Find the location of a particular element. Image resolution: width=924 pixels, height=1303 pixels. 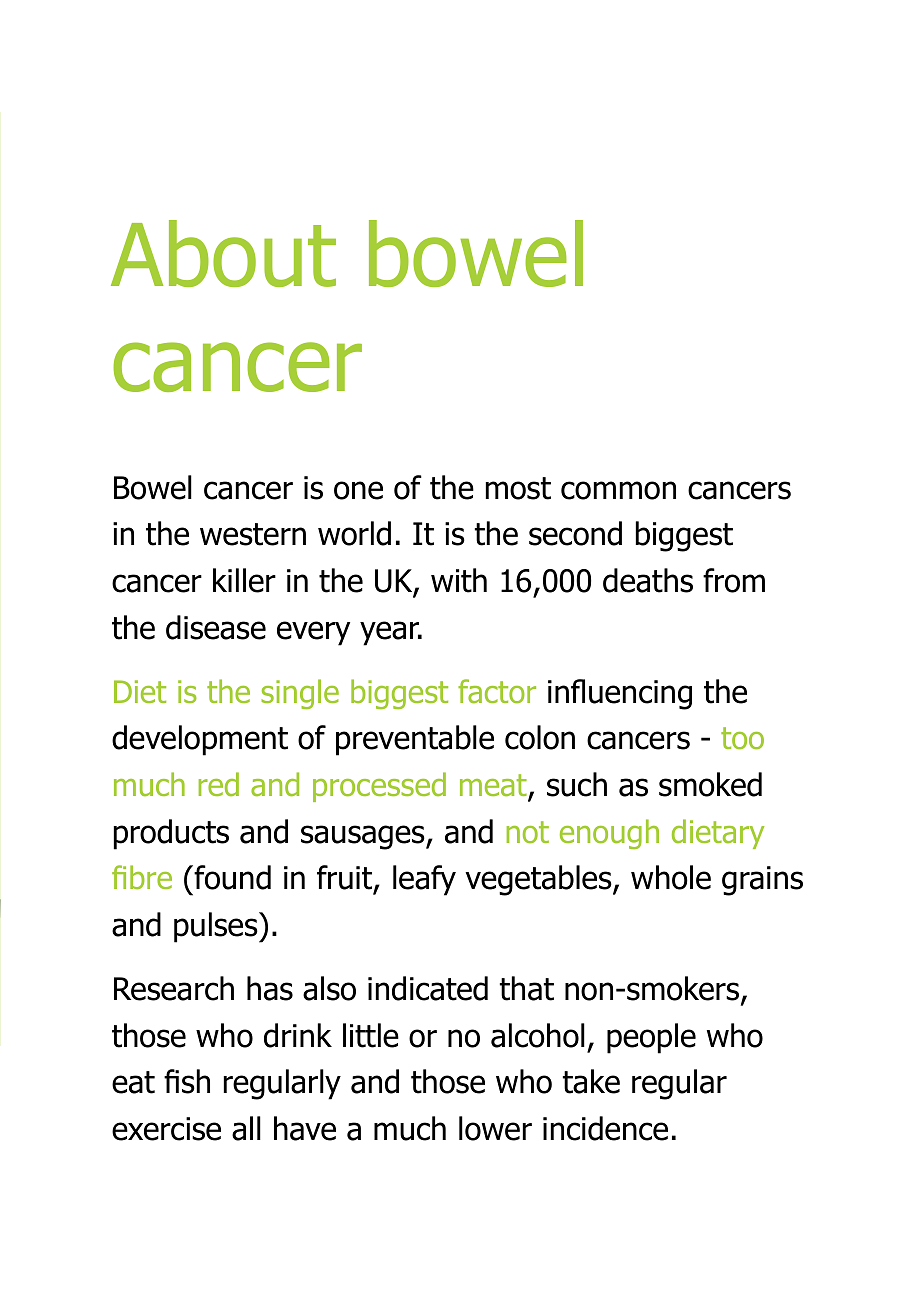

fish is located at coordinates (187, 1081).
